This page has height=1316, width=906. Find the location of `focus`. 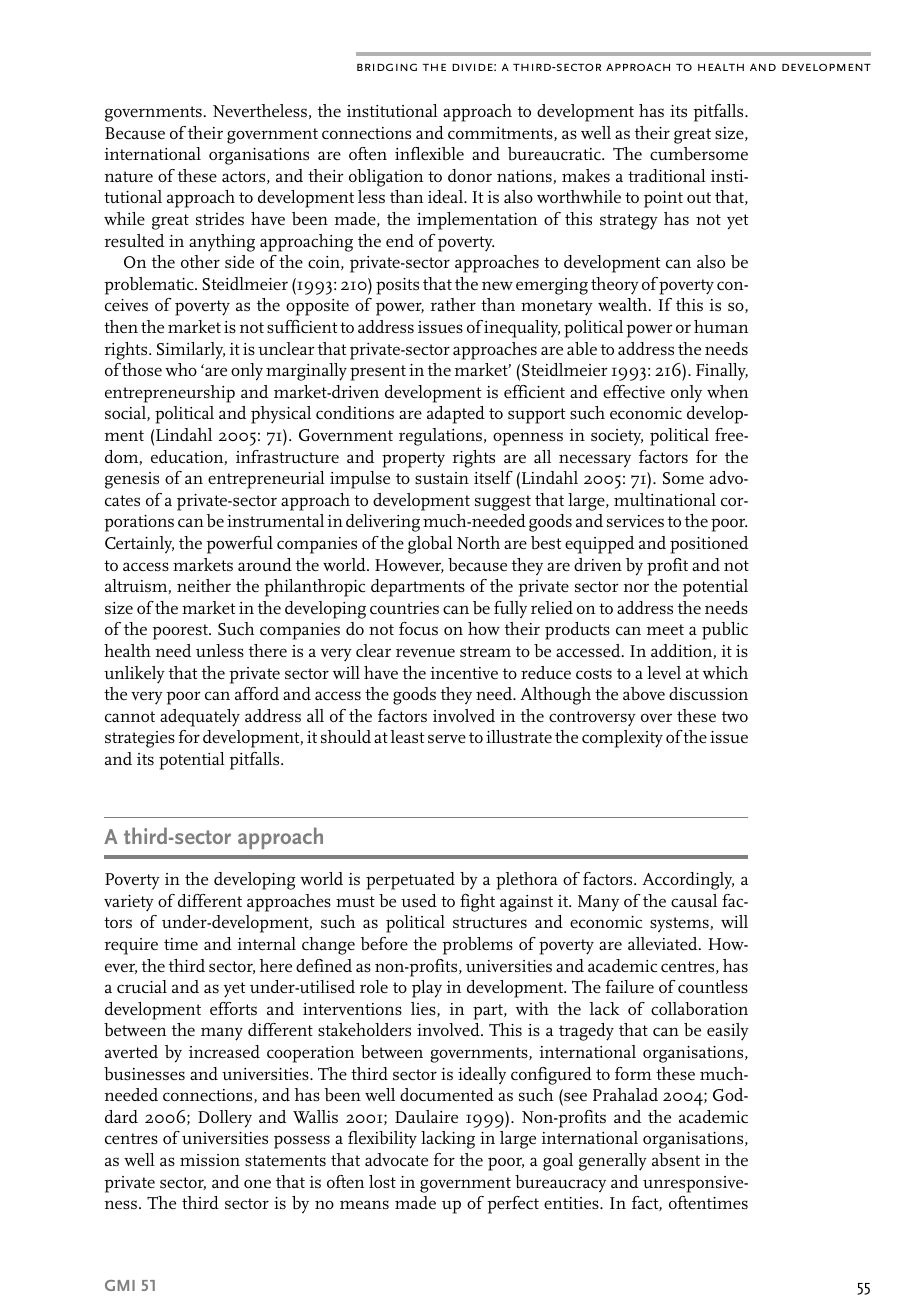

focus is located at coordinates (418, 628).
